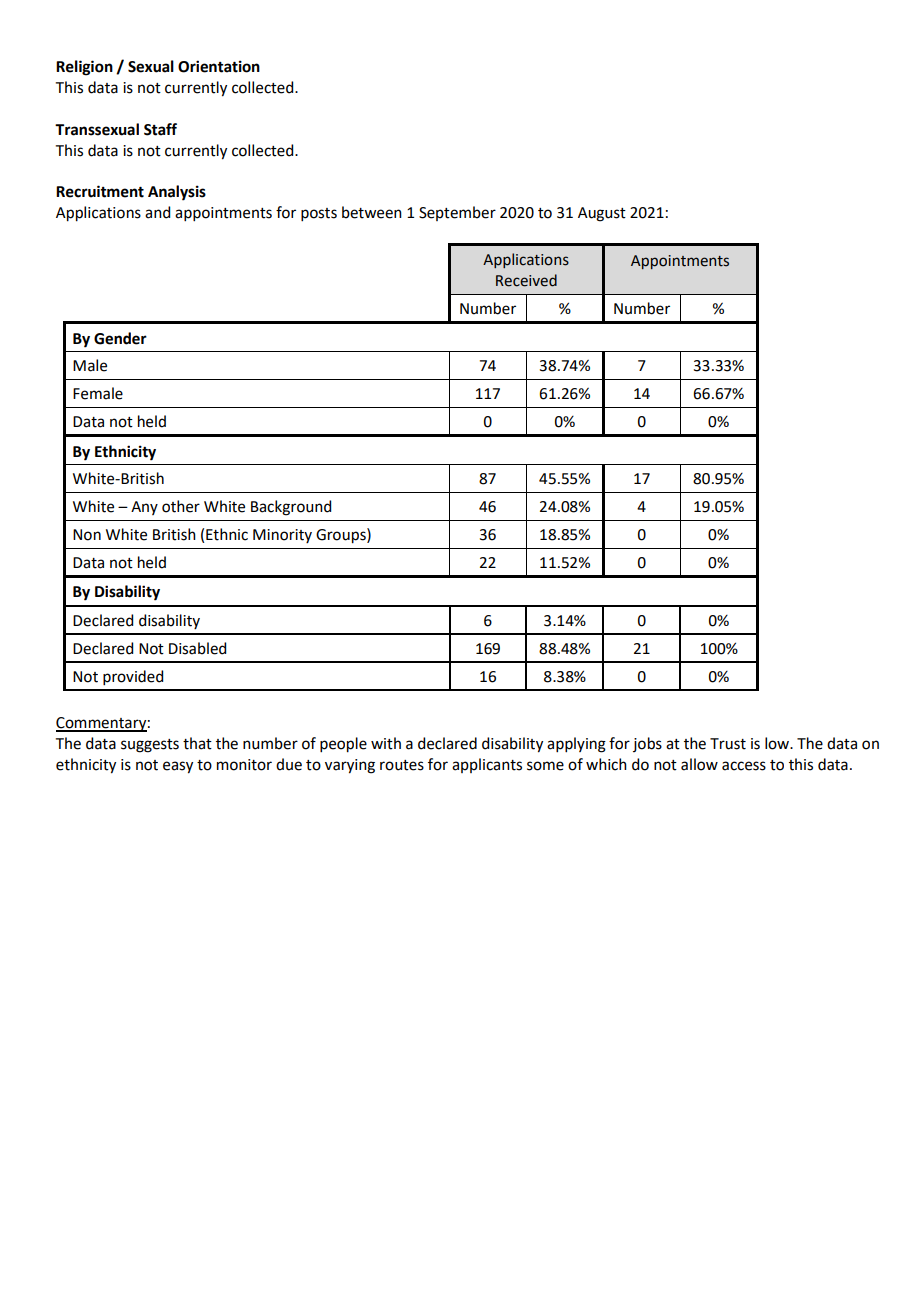  I want to click on Non, so click(87, 535).
